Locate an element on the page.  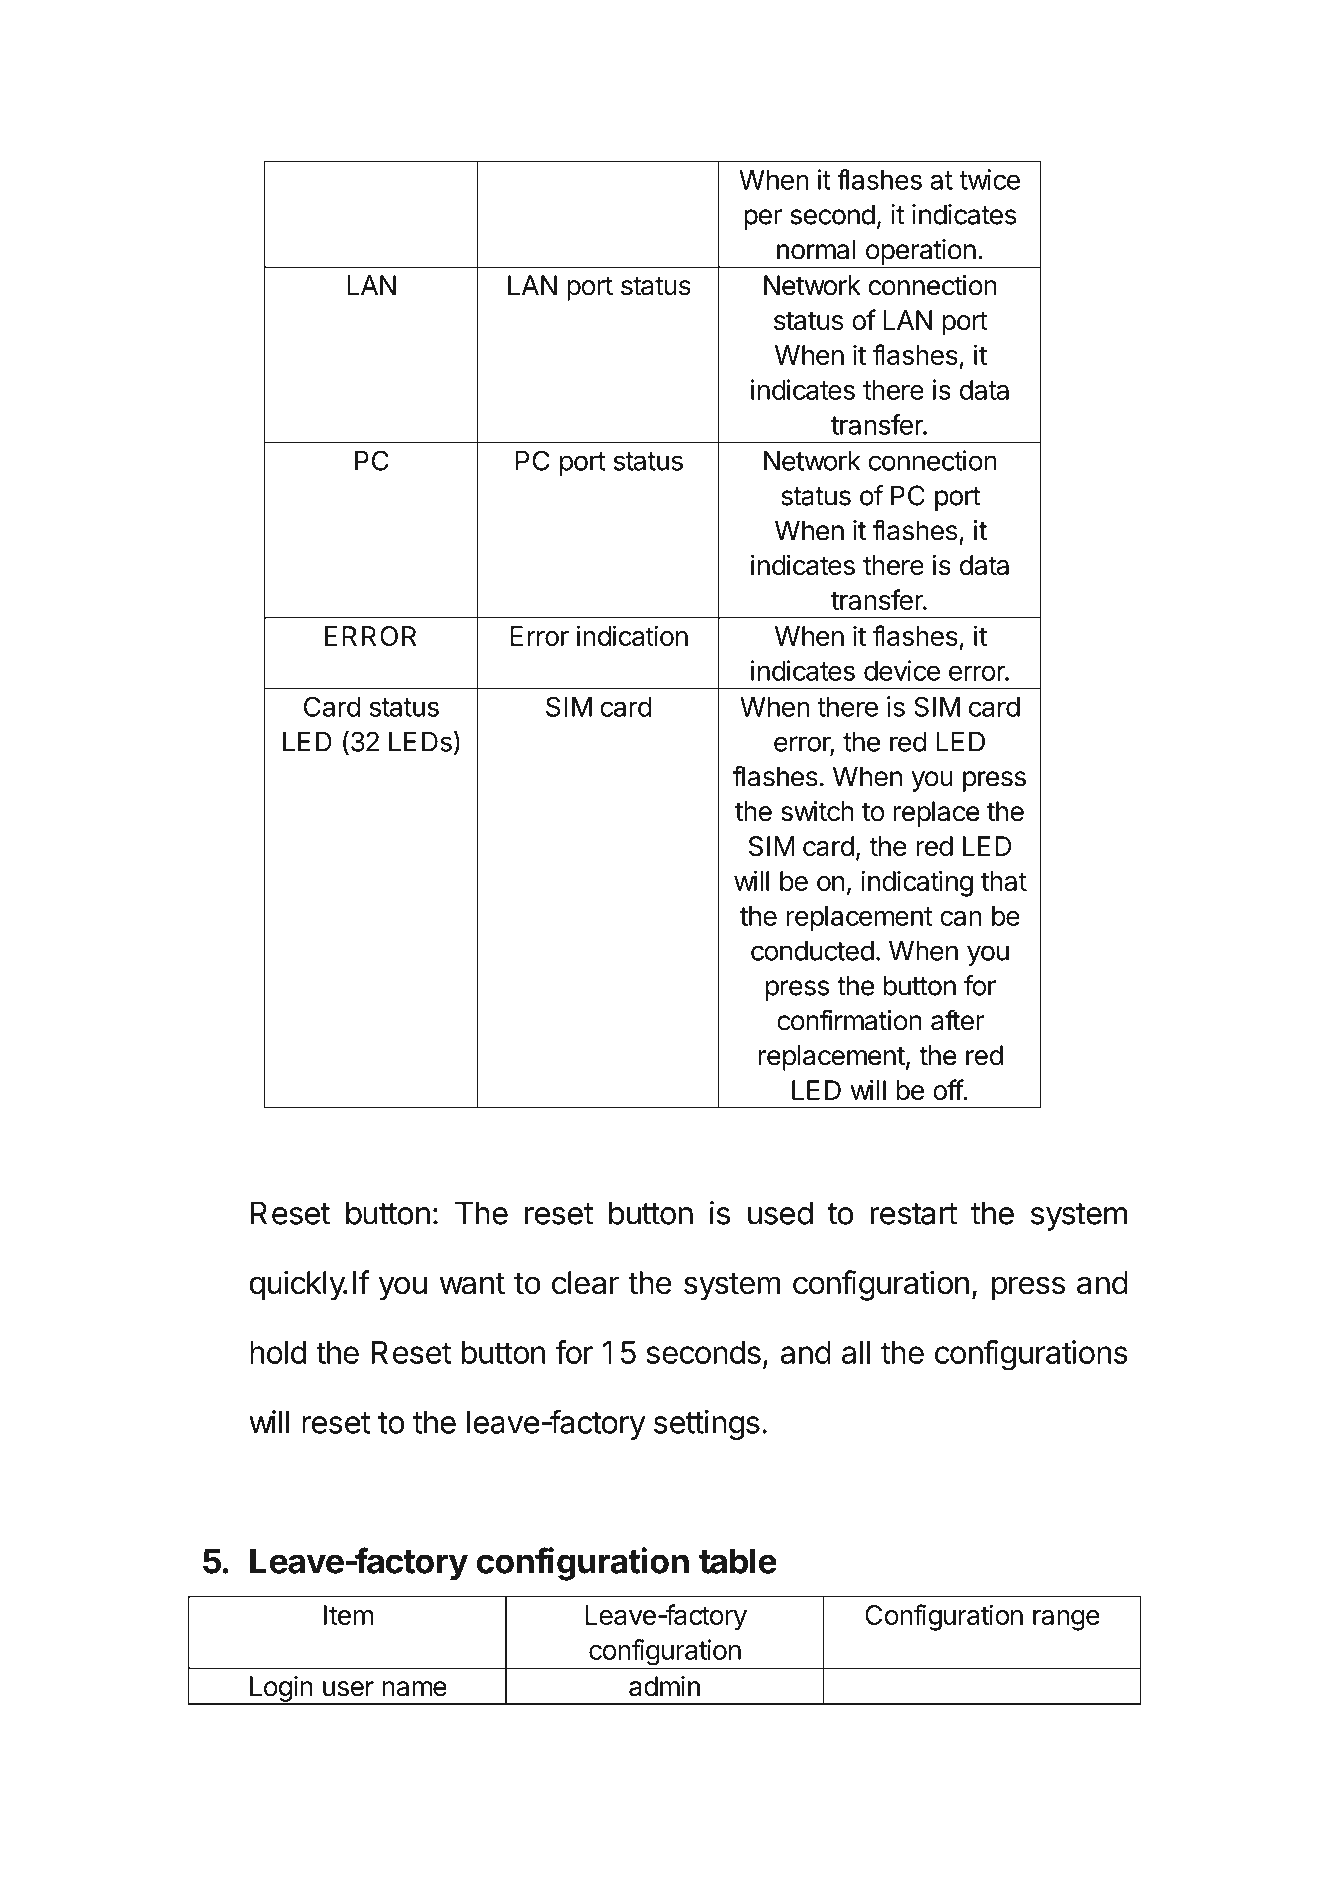
normal is located at coordinates (816, 249).
